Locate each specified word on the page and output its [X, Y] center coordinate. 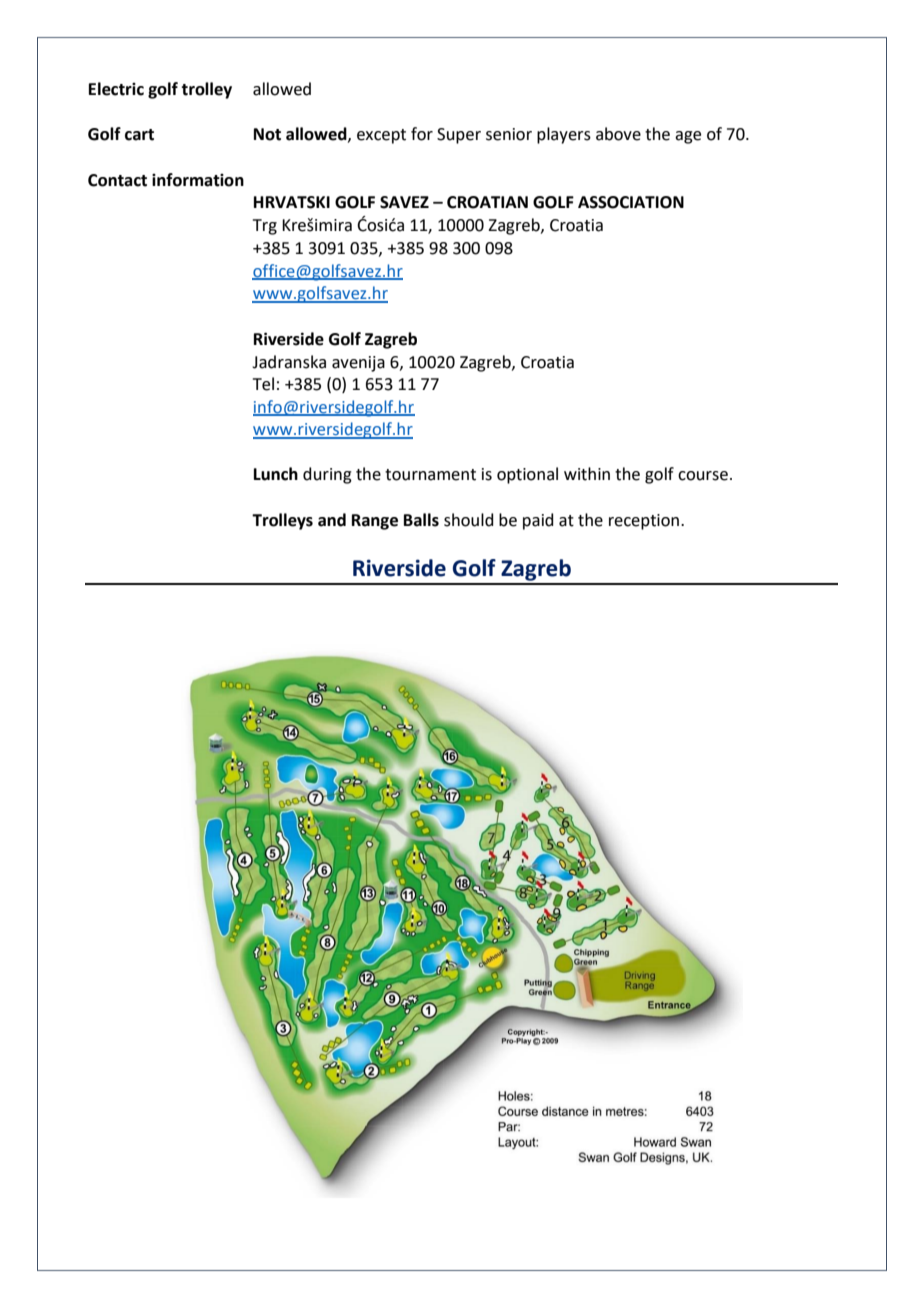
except [381, 136]
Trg [265, 227]
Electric [116, 89]
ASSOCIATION [631, 202]
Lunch [276, 474]
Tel [263, 384]
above [618, 134]
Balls [421, 520]
